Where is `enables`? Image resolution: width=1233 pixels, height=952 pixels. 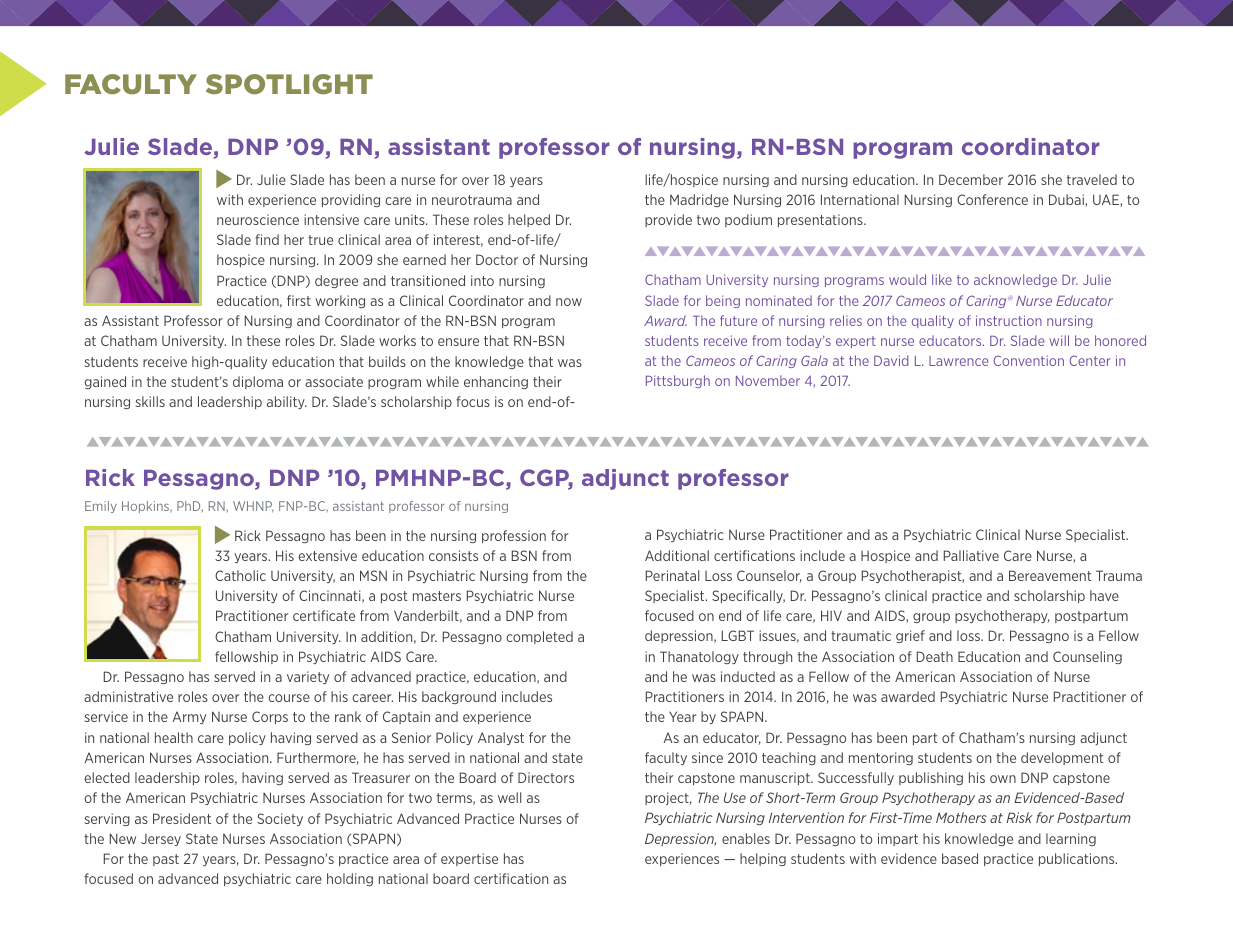
enables is located at coordinates (746, 838).
